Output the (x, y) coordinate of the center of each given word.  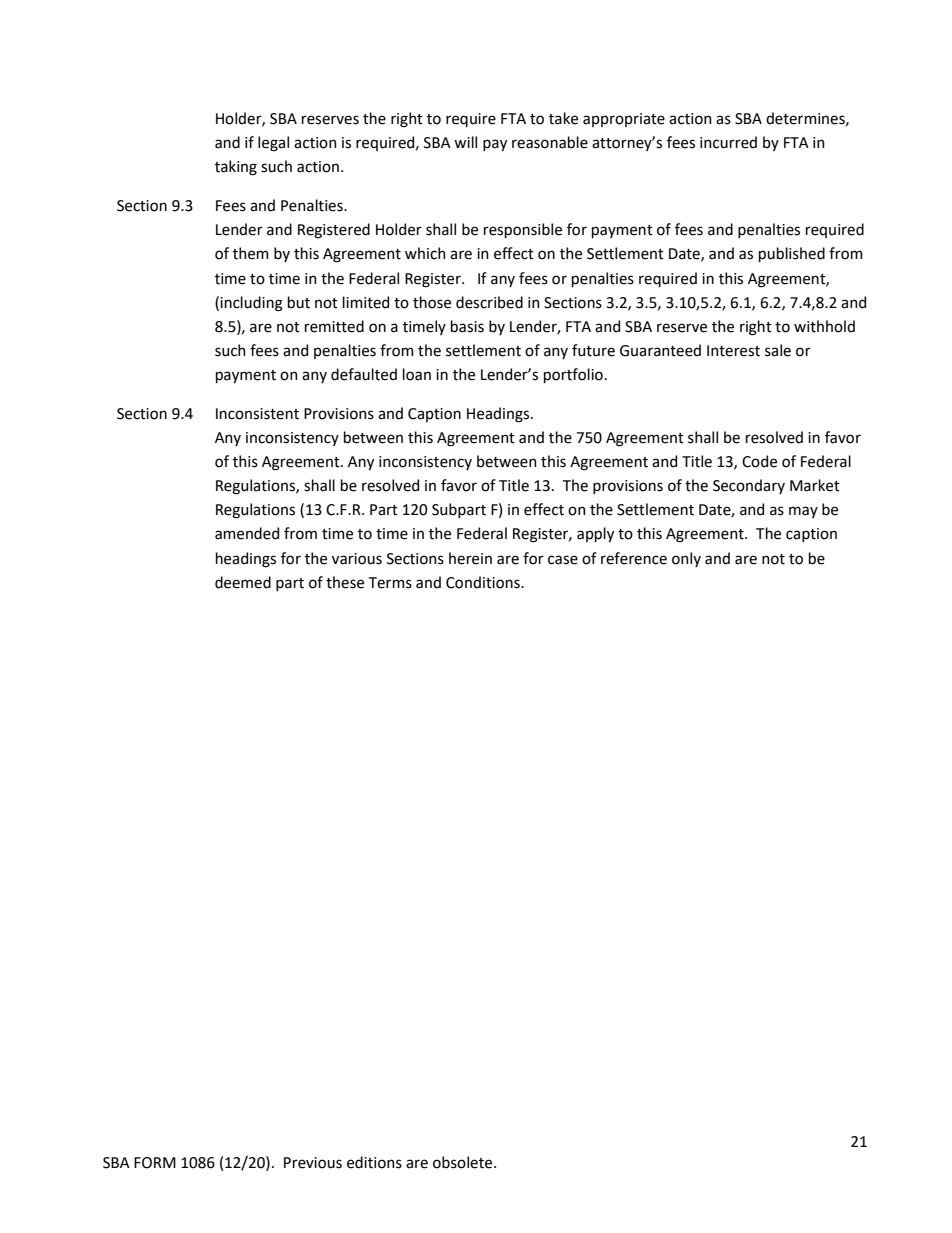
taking (236, 168)
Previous (313, 1163)
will (465, 142)
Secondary (749, 486)
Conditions (484, 582)
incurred (728, 142)
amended (247, 533)
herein (470, 558)
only (686, 559)
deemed (243, 582)
